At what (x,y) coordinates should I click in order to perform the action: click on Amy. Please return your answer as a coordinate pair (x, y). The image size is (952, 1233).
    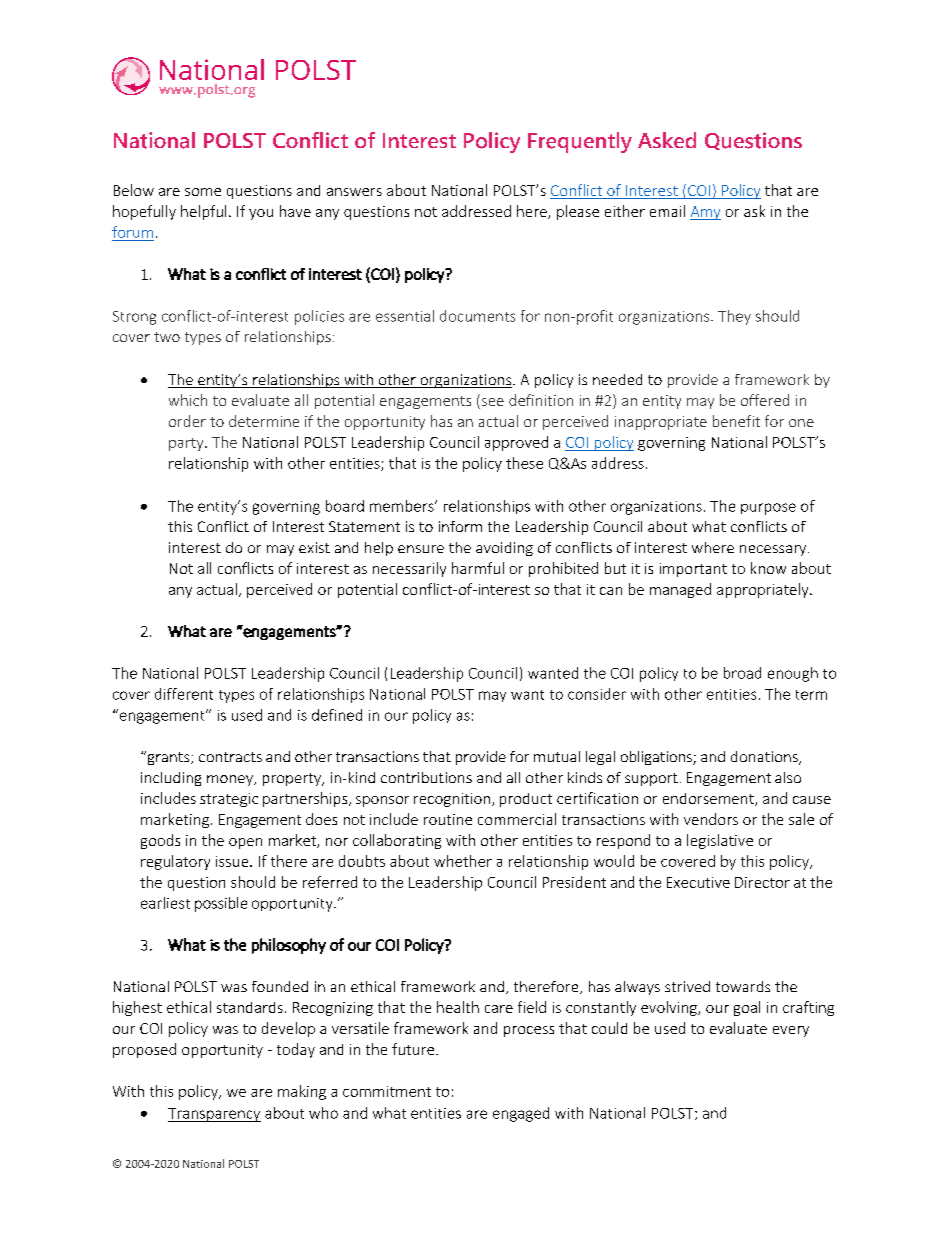
    Looking at the image, I should click on (705, 213).
